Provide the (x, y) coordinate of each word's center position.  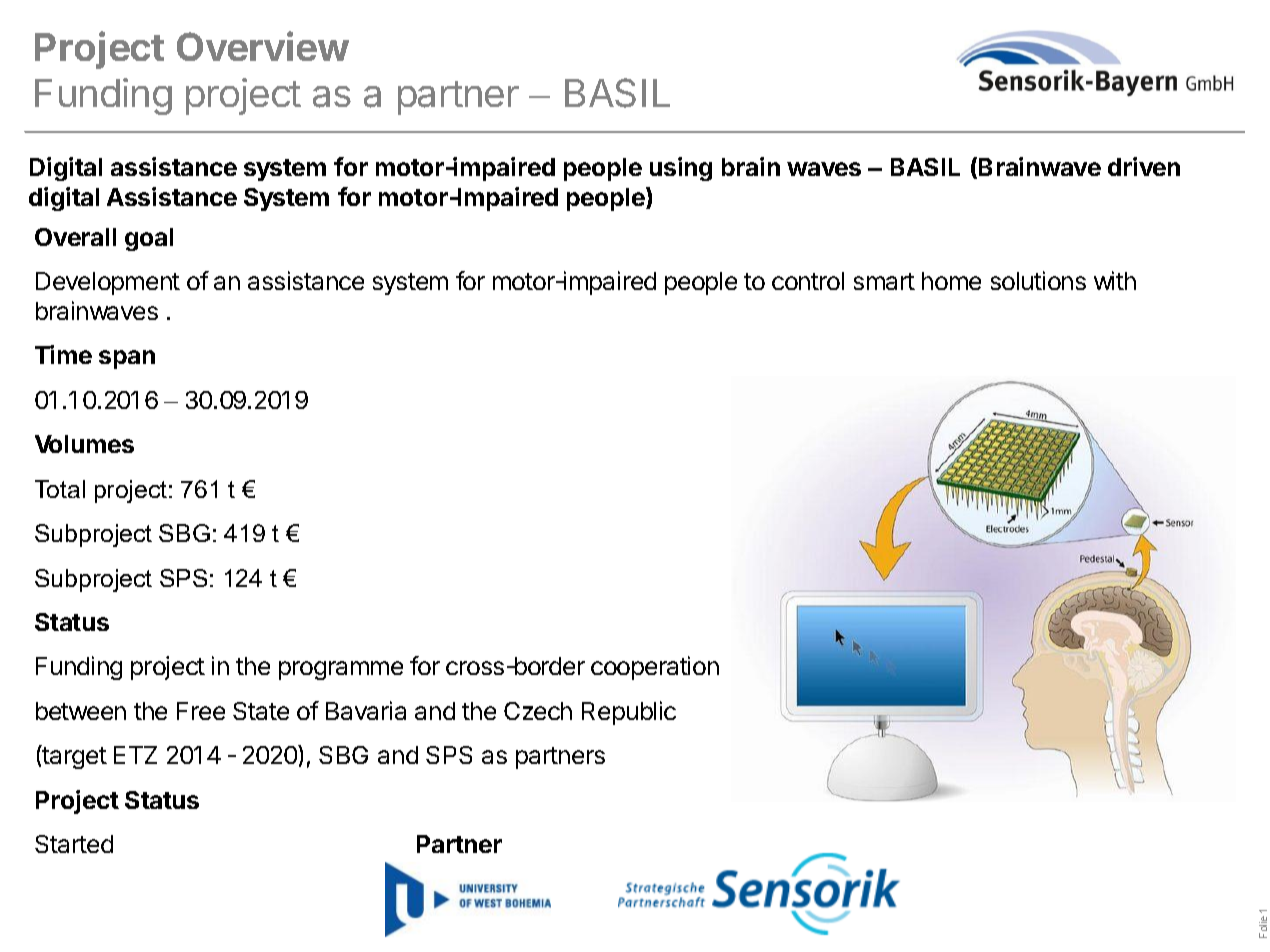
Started (74, 844)
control (808, 281)
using (681, 169)
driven (1144, 166)
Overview (263, 46)
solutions (1038, 280)
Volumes (84, 444)
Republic (629, 713)
